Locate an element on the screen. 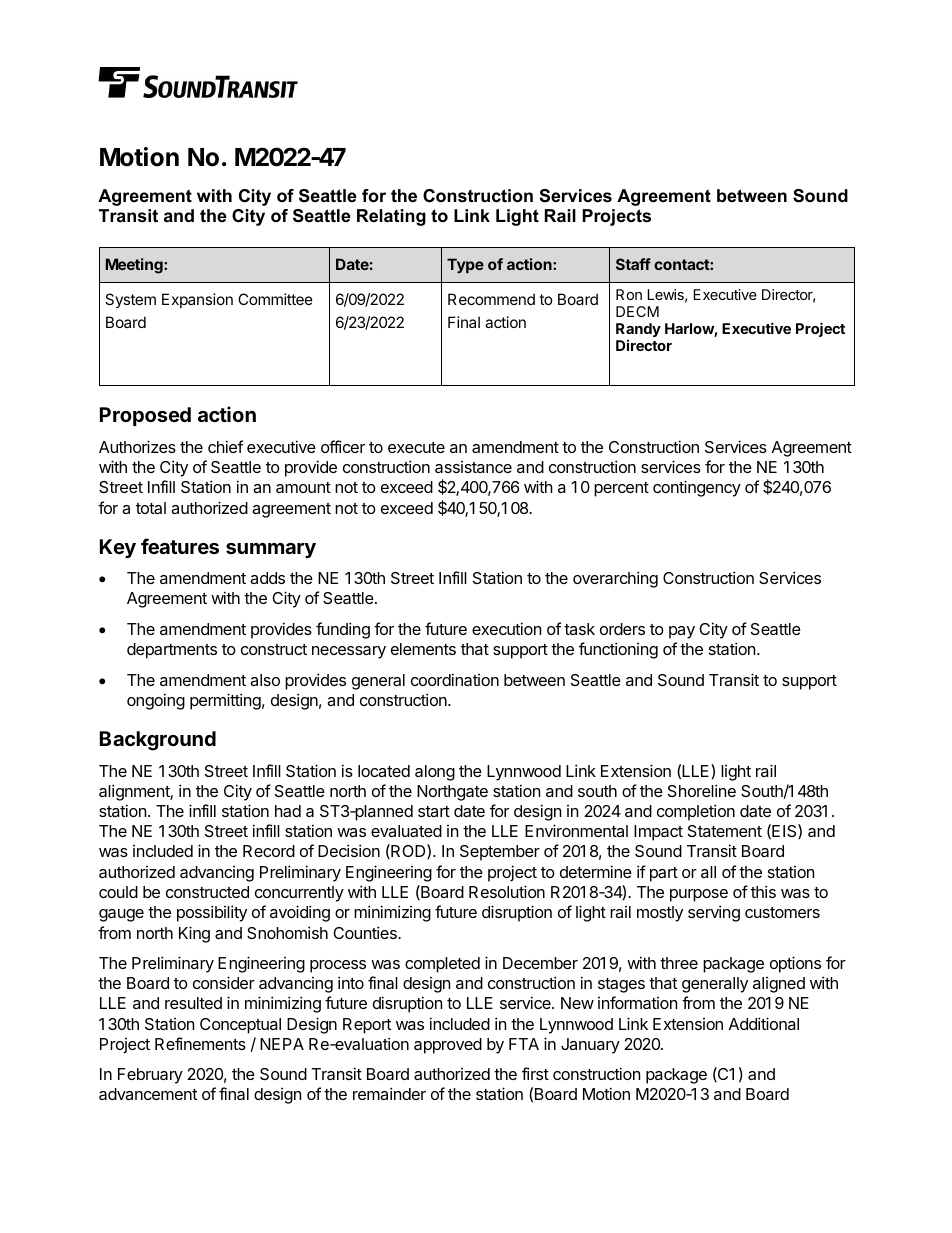  Meeting is located at coordinates (135, 266).
